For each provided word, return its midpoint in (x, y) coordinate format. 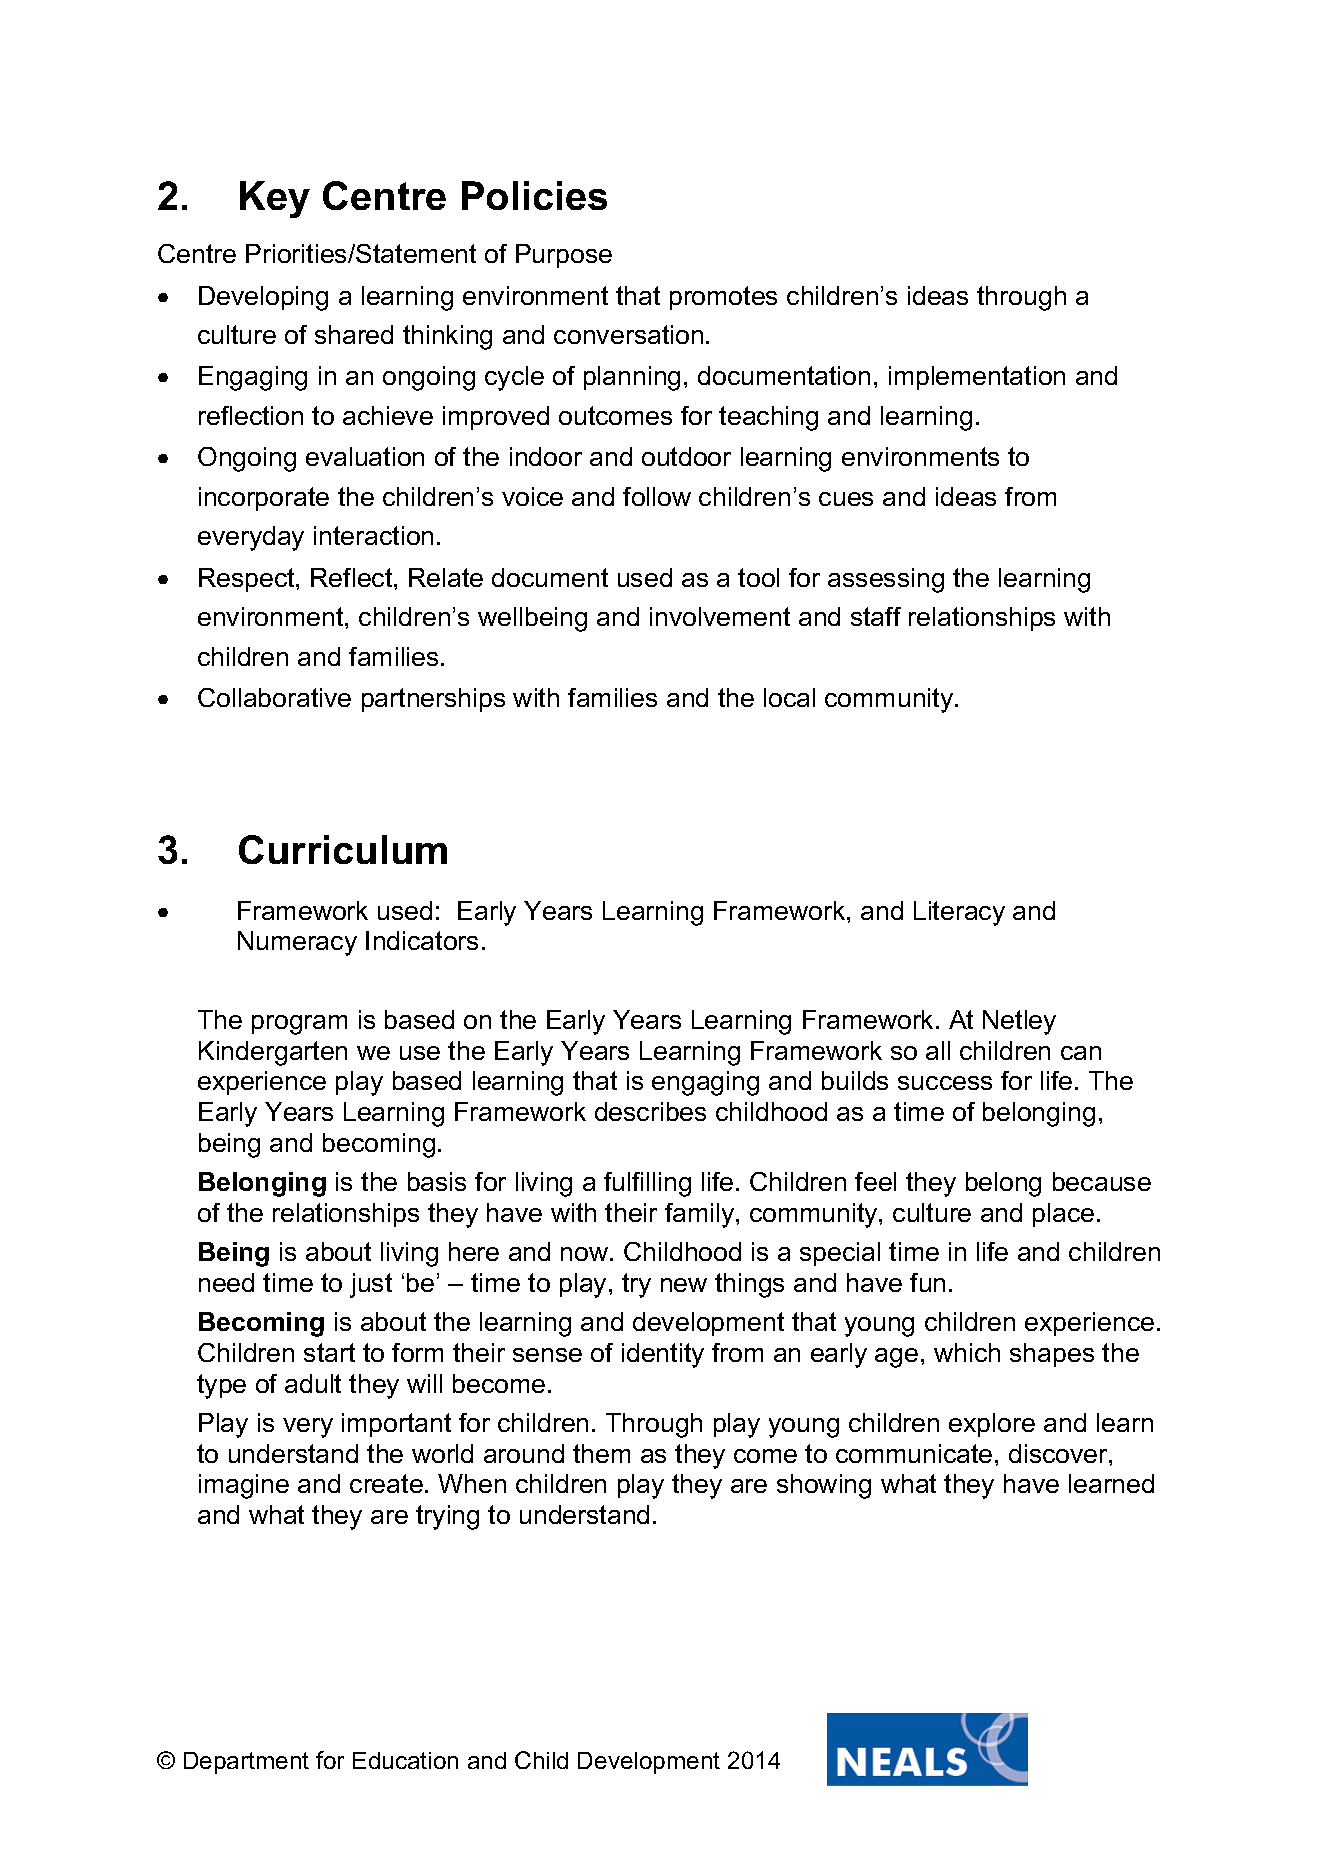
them (601, 1453)
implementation (977, 378)
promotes (723, 298)
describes (650, 1111)
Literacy (959, 913)
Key (275, 199)
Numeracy (297, 943)
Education (405, 1760)
